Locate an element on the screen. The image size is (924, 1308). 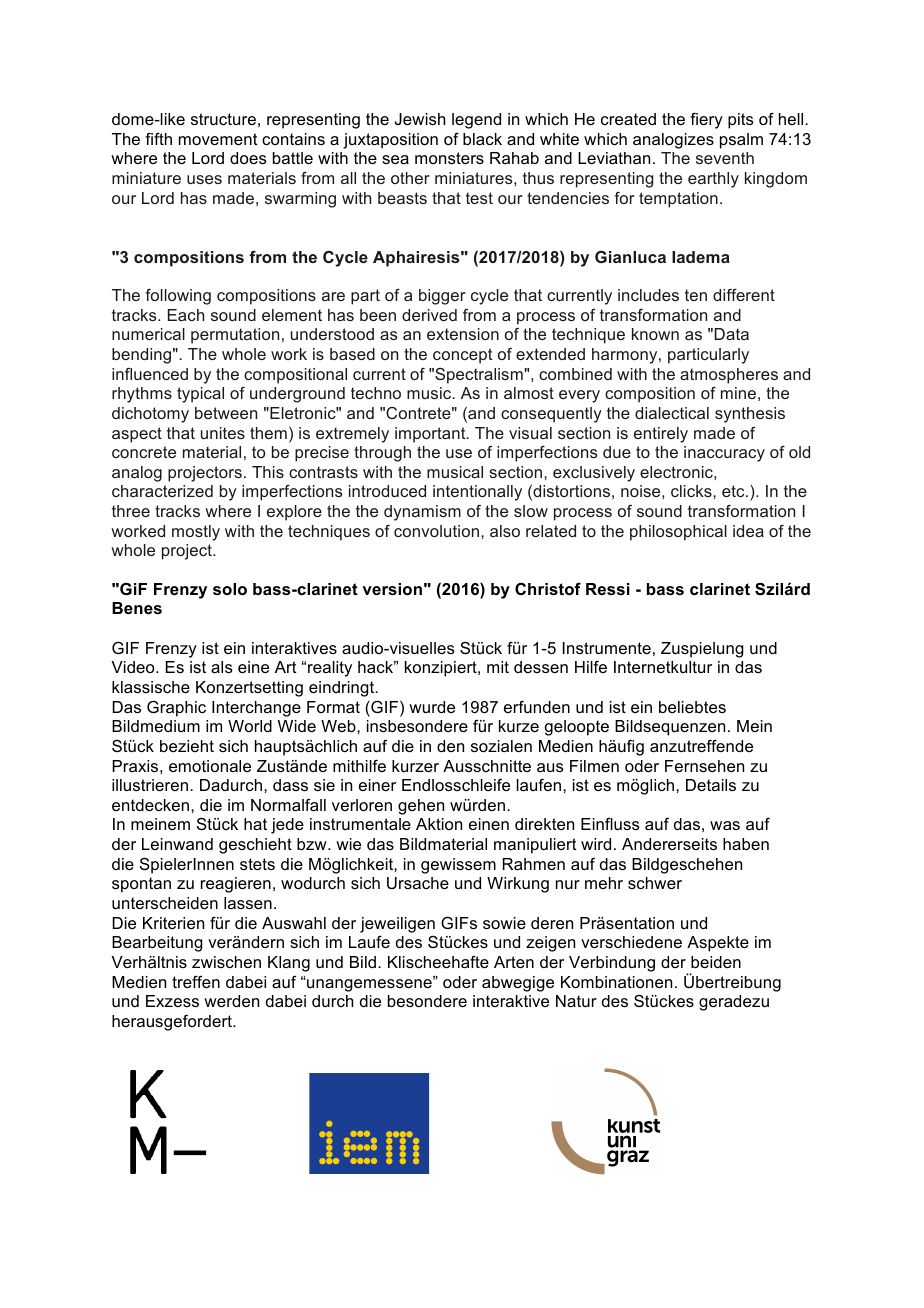
dass is located at coordinates (290, 785).
